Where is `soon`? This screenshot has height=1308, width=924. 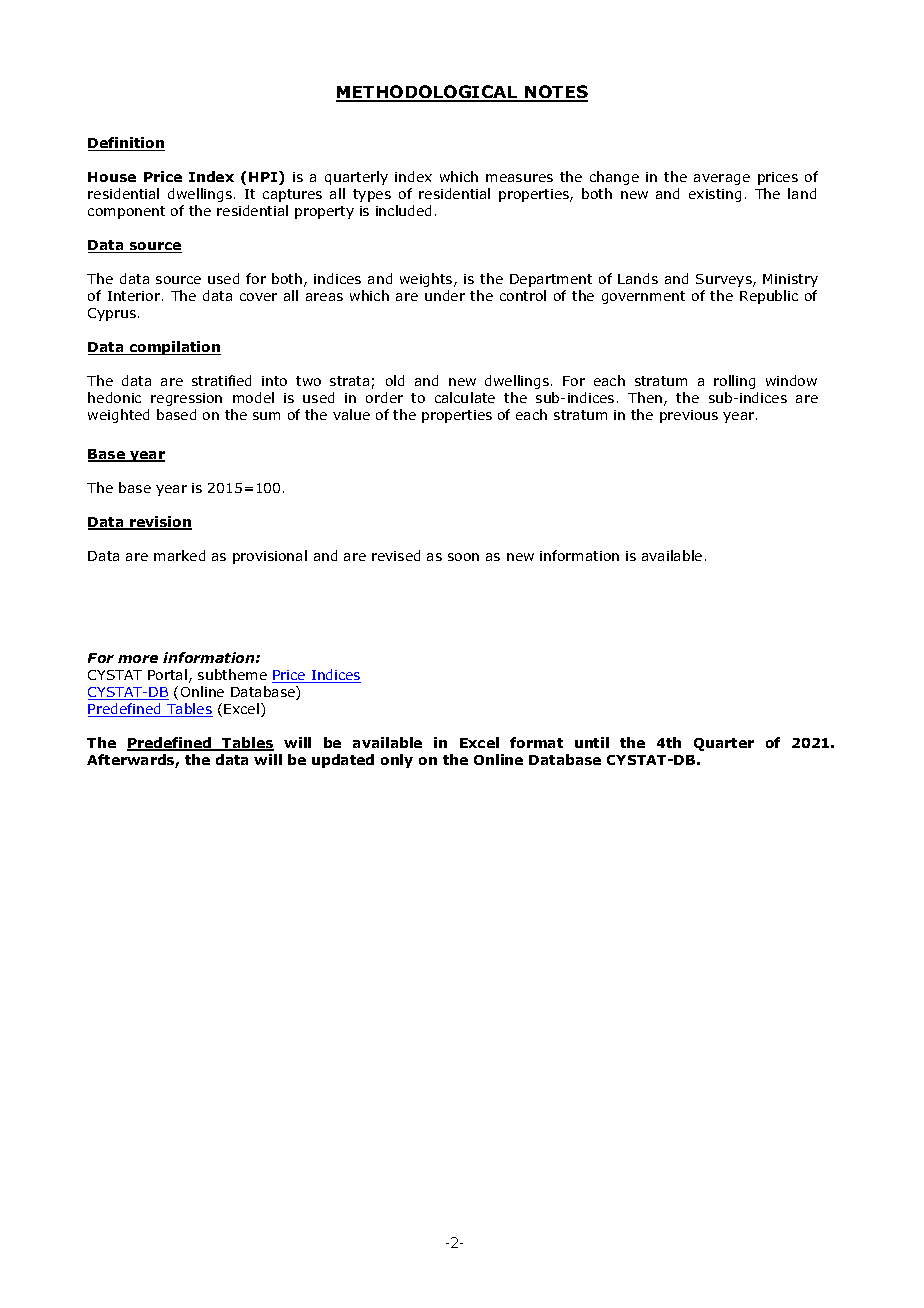 soon is located at coordinates (463, 557).
